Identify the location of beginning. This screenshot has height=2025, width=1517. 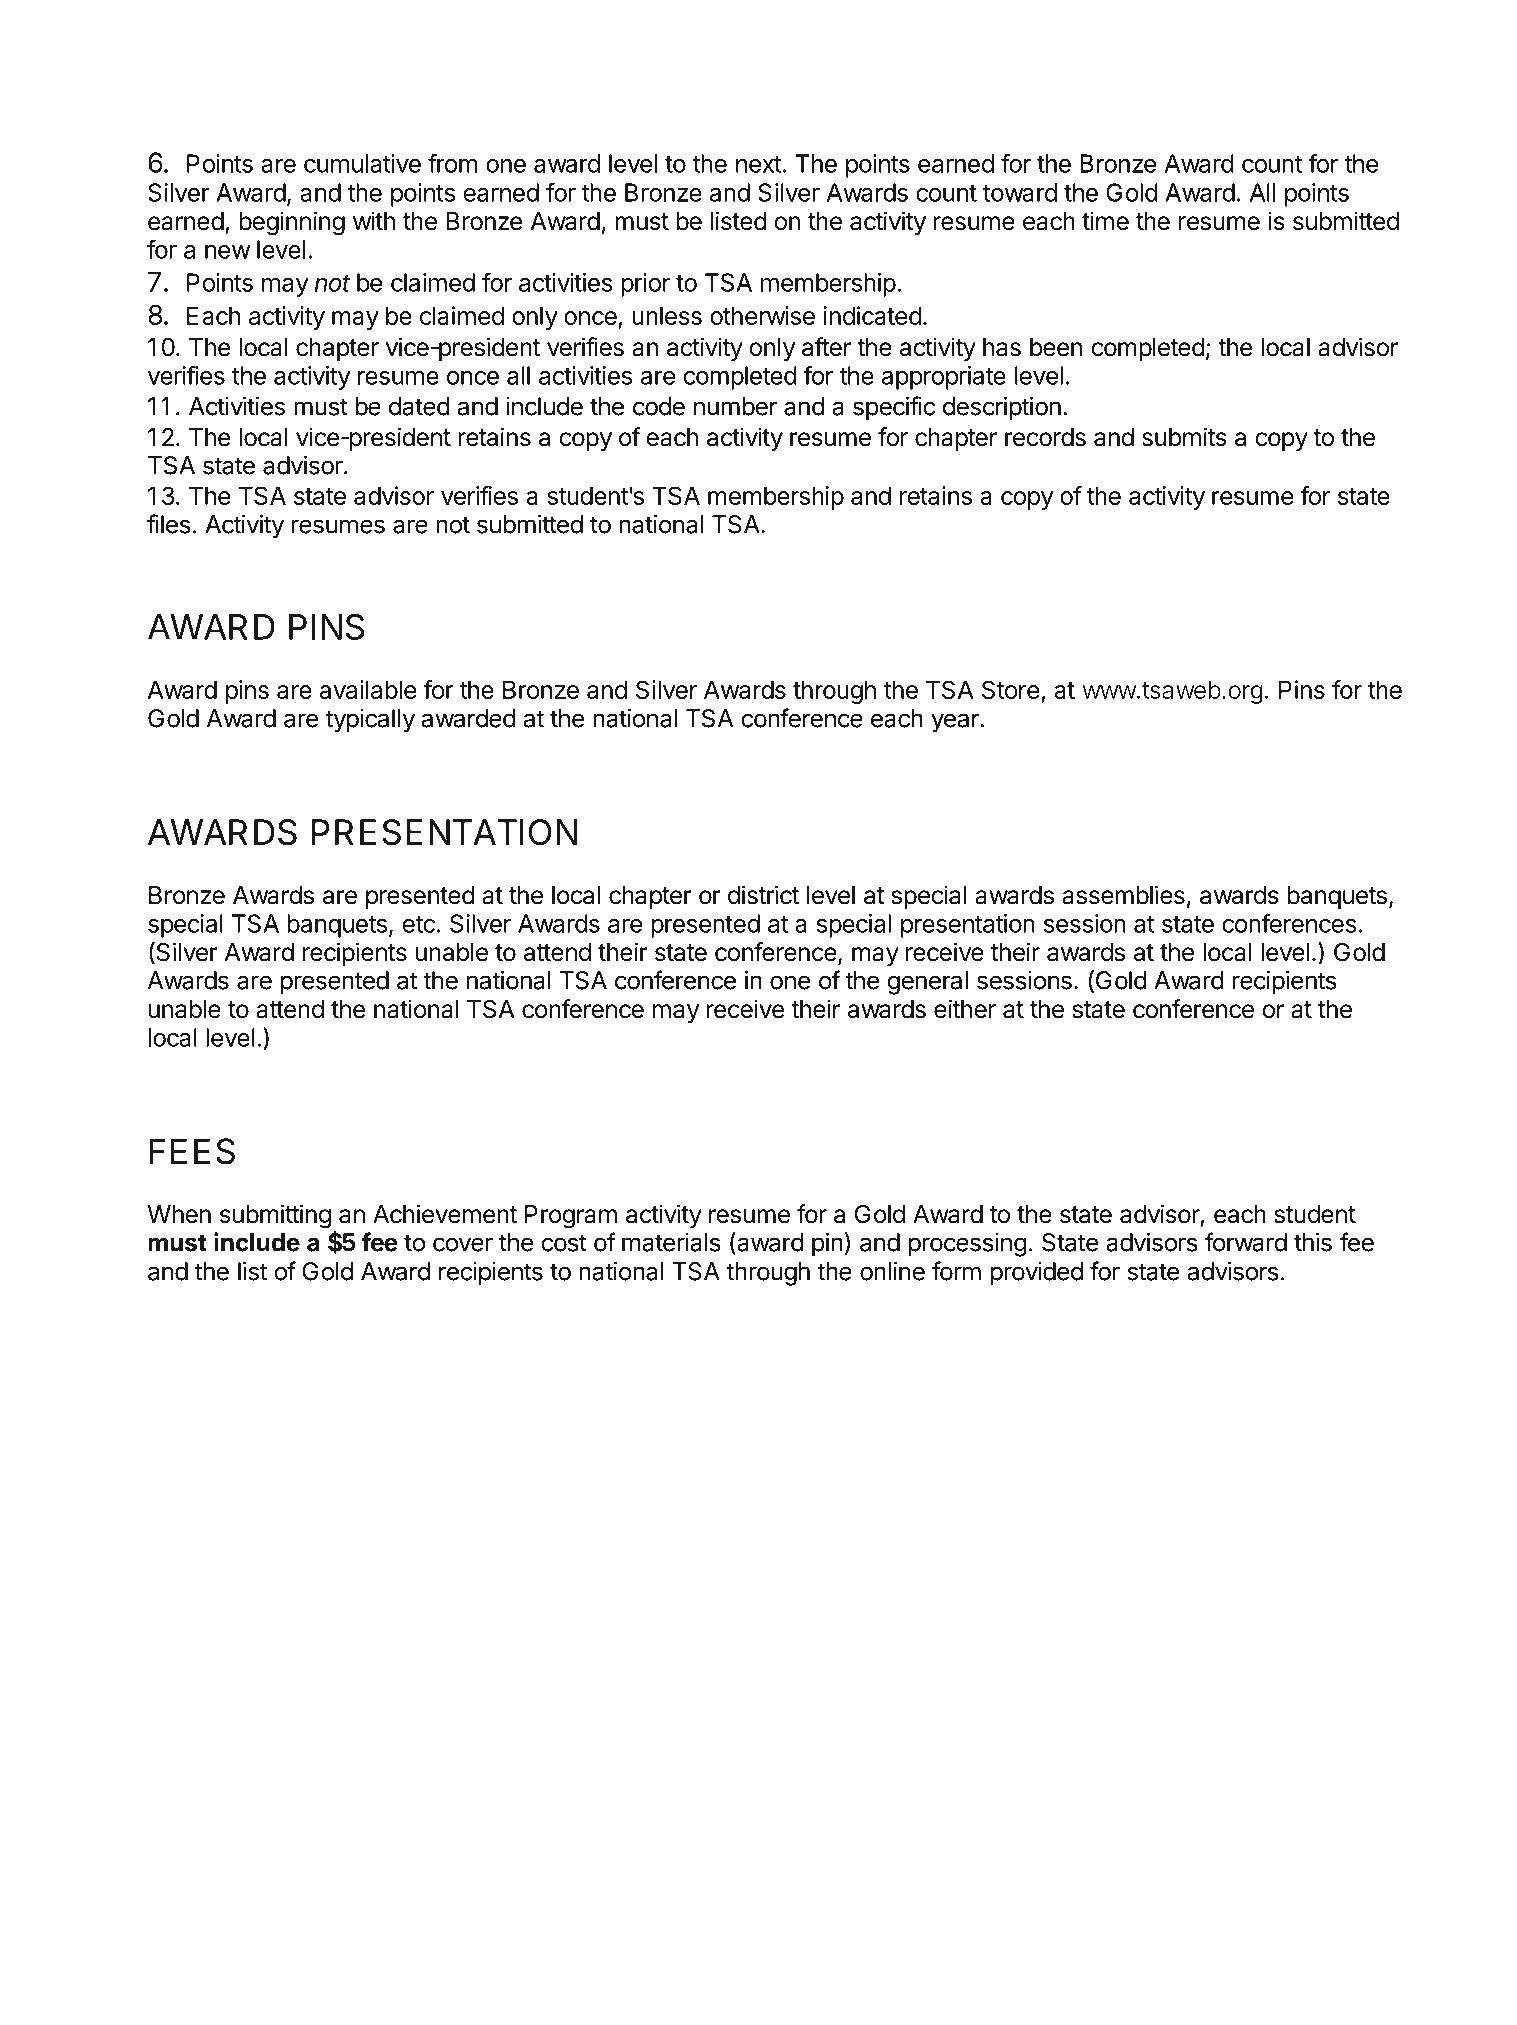
(292, 223).
